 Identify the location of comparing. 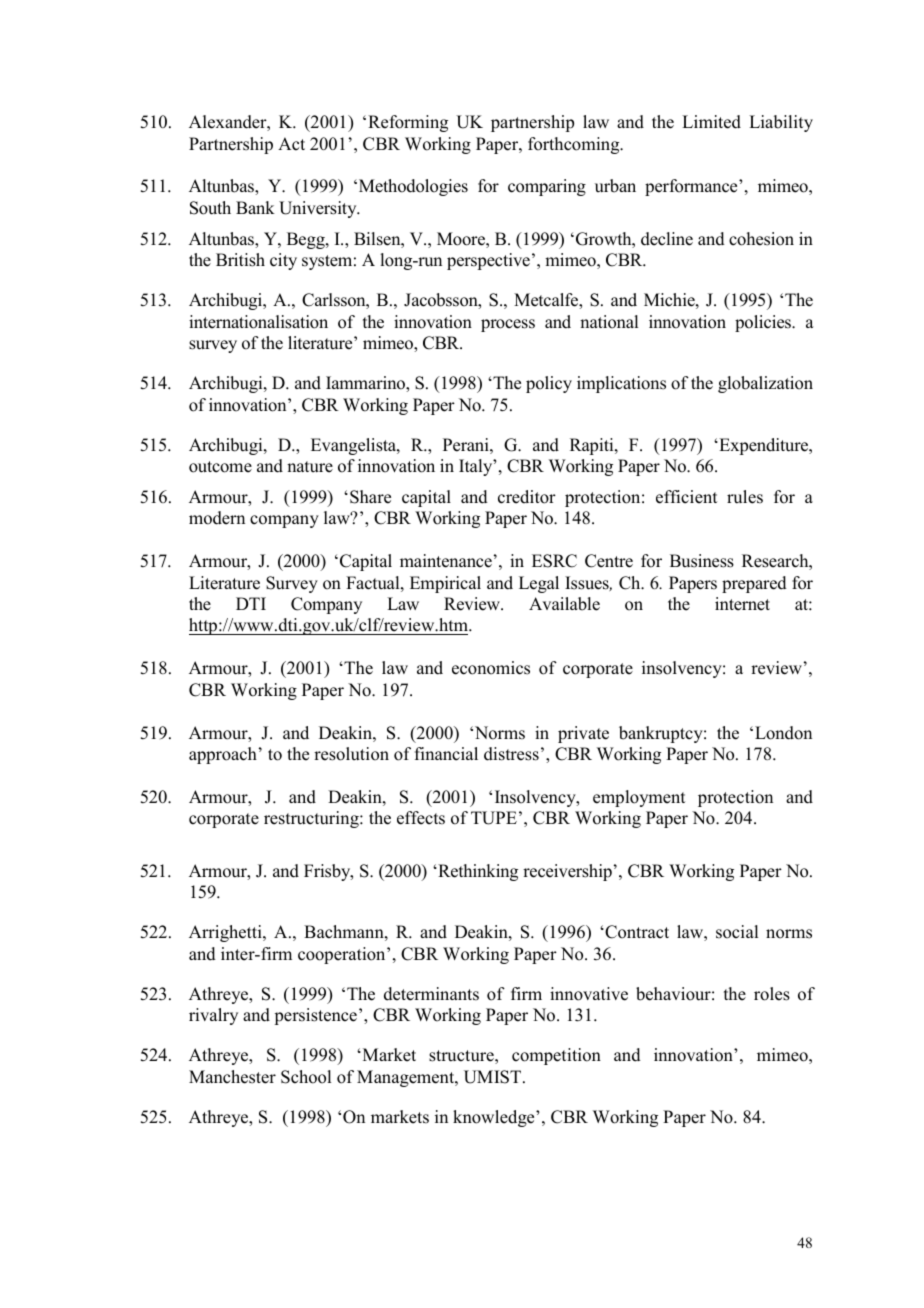
(547, 187).
